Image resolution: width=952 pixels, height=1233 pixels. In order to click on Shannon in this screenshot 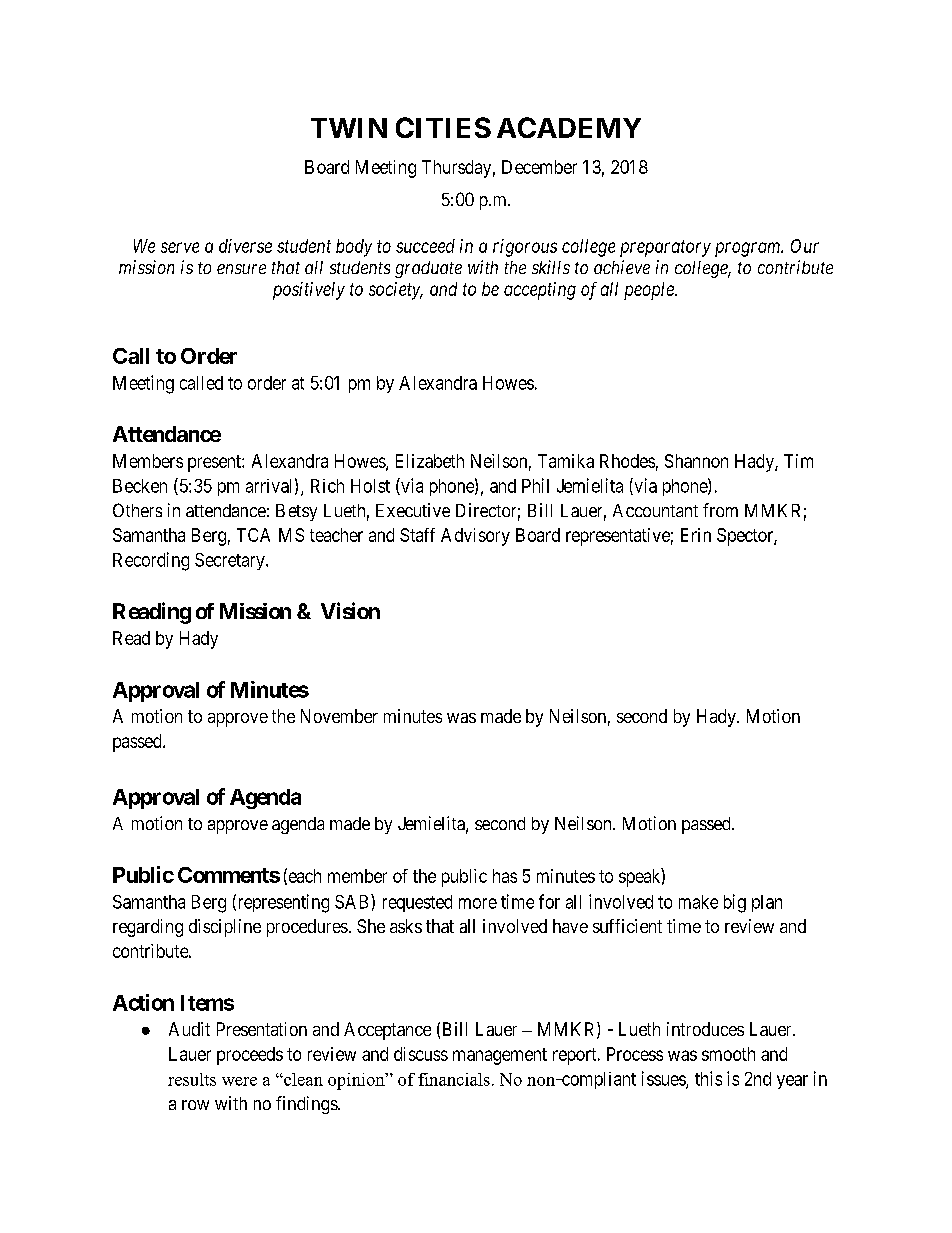, I will do `click(696, 461)`.
